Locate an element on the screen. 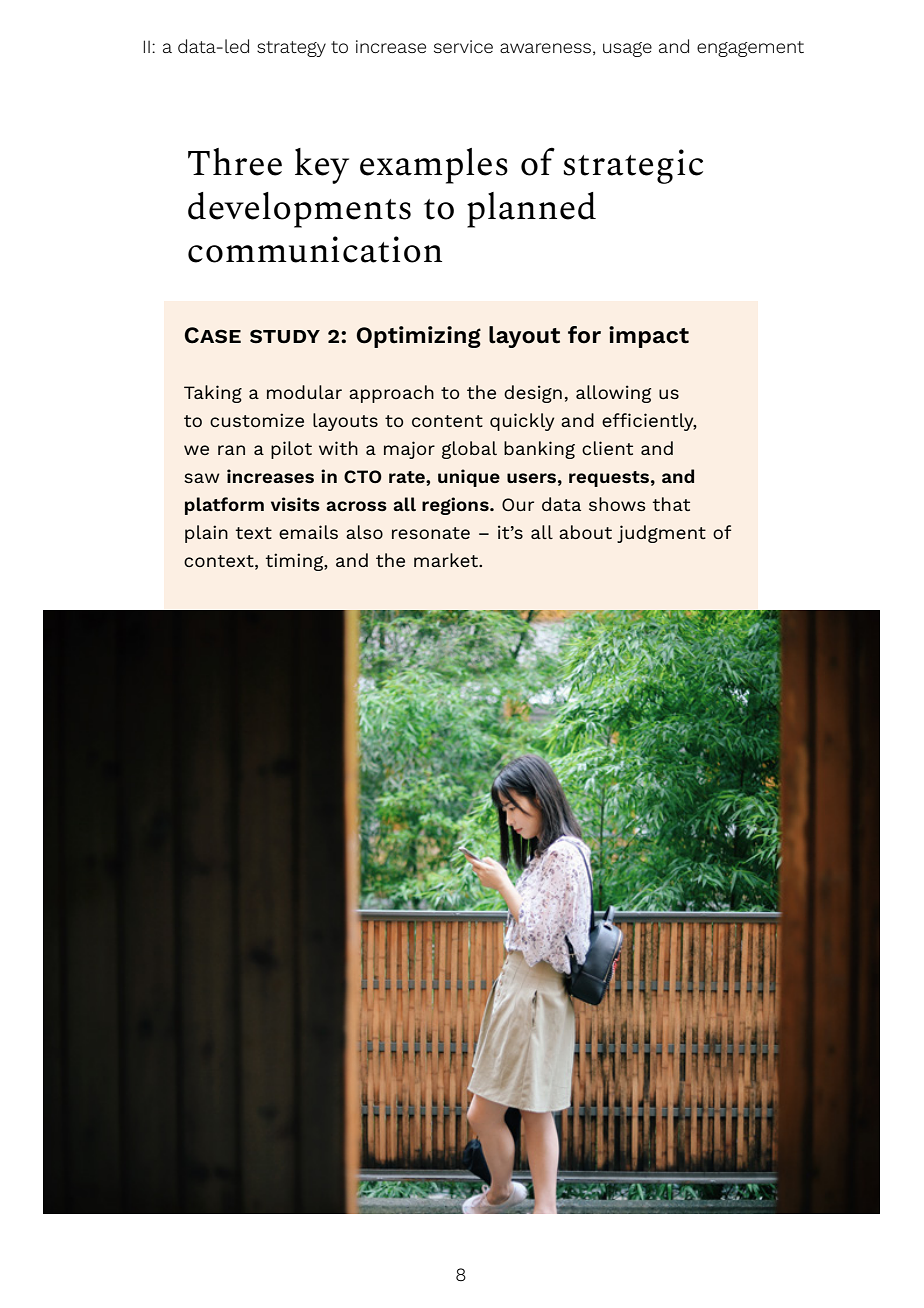  developments is located at coordinates (299, 210).
